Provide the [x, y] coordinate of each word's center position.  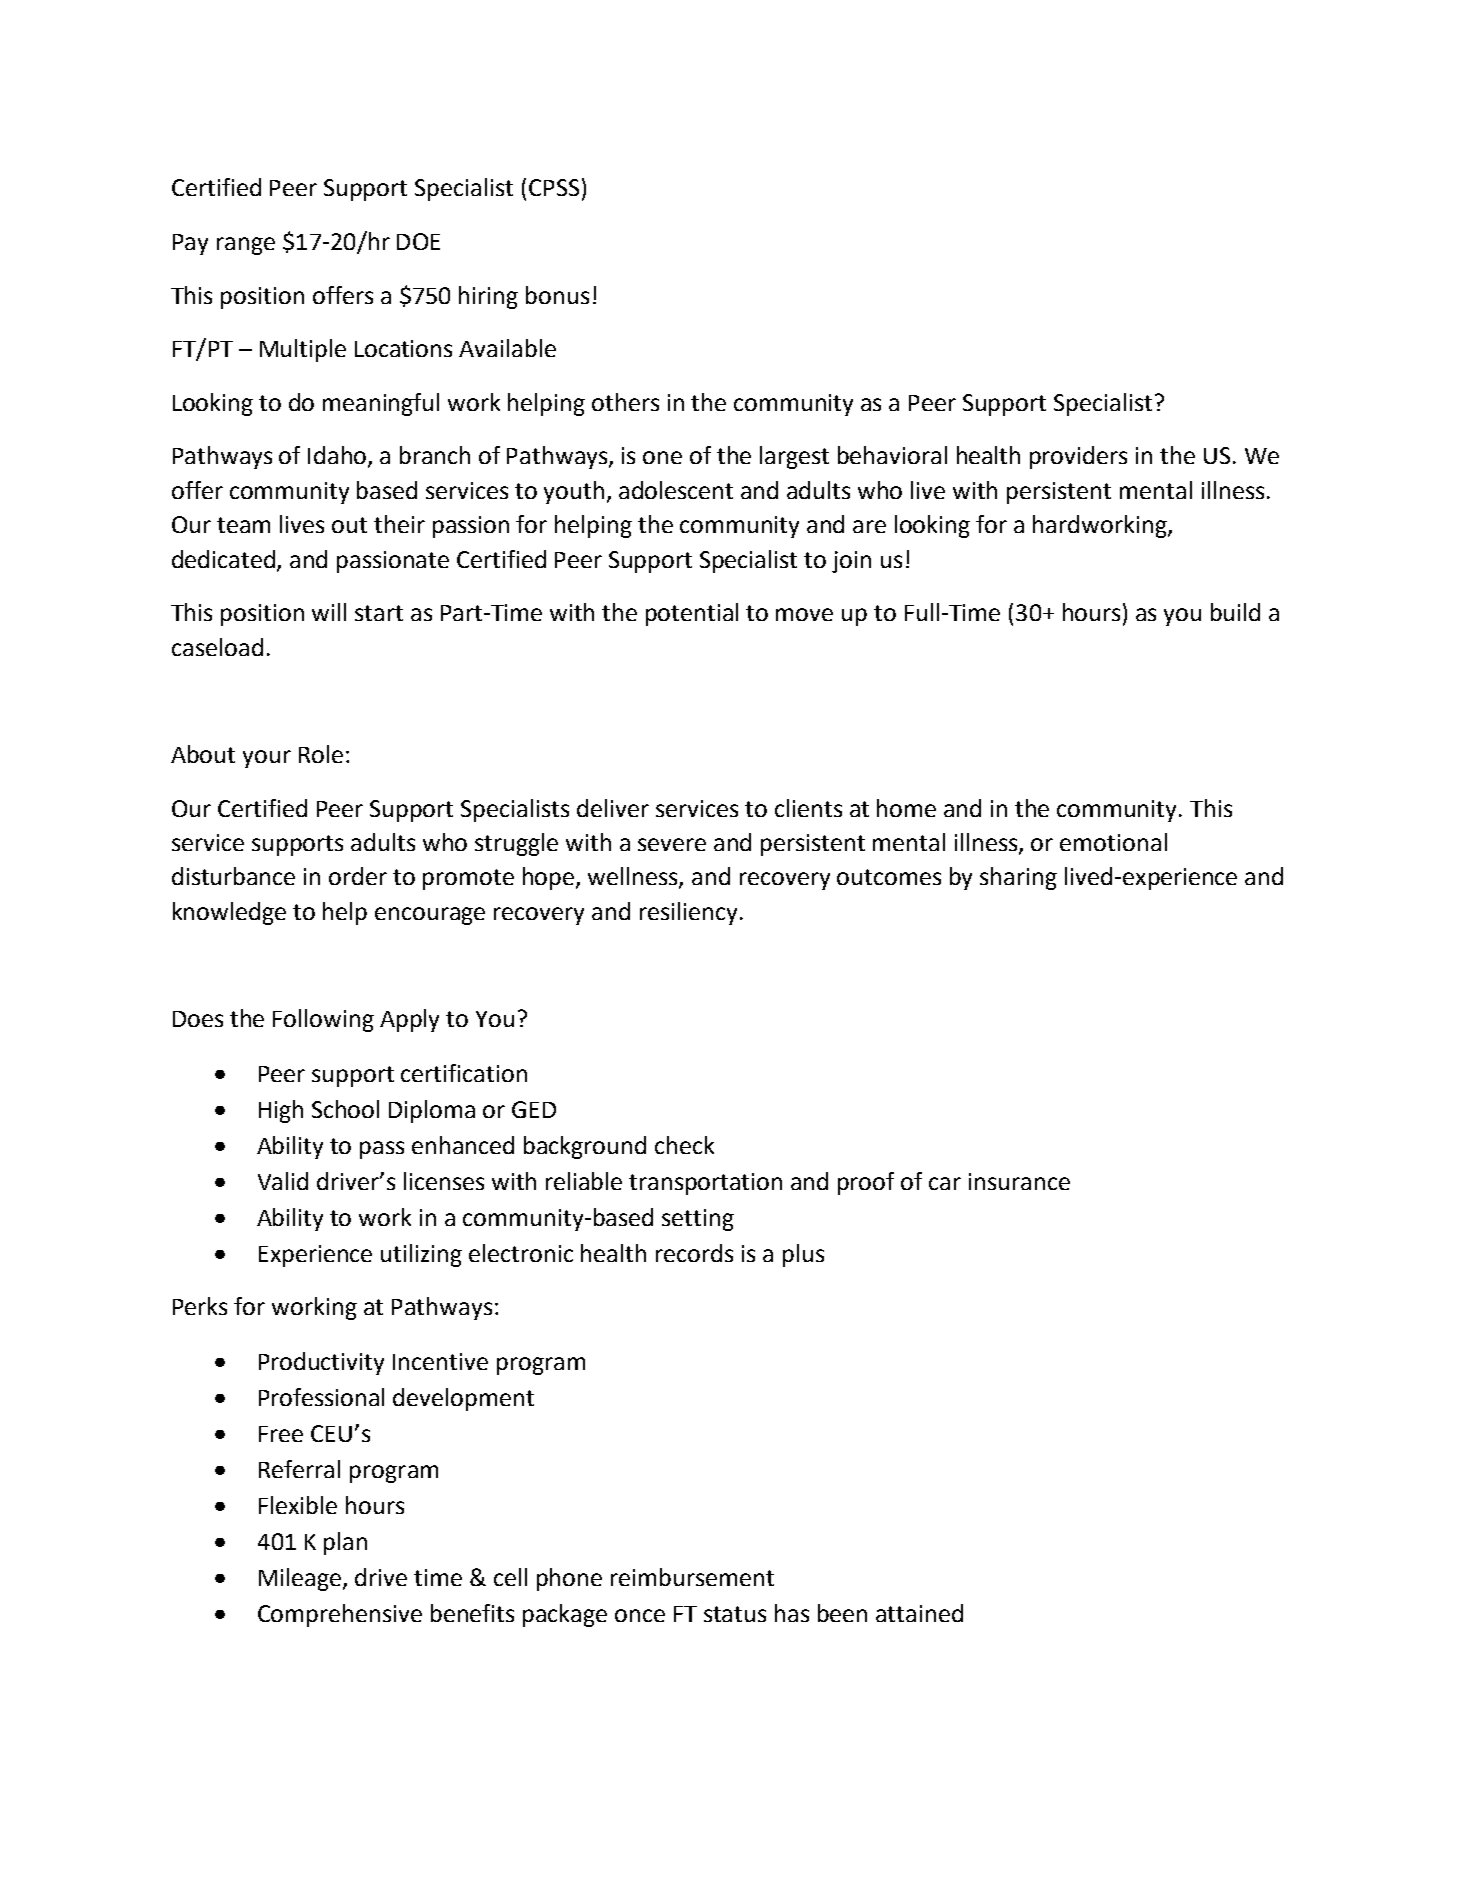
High [281, 1111]
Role [321, 754]
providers [1078, 457]
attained [919, 1613]
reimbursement [692, 1577]
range [246, 246]
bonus [557, 295]
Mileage [301, 1579]
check [684, 1145]
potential [692, 614]
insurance [1019, 1181]
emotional [1113, 842]
